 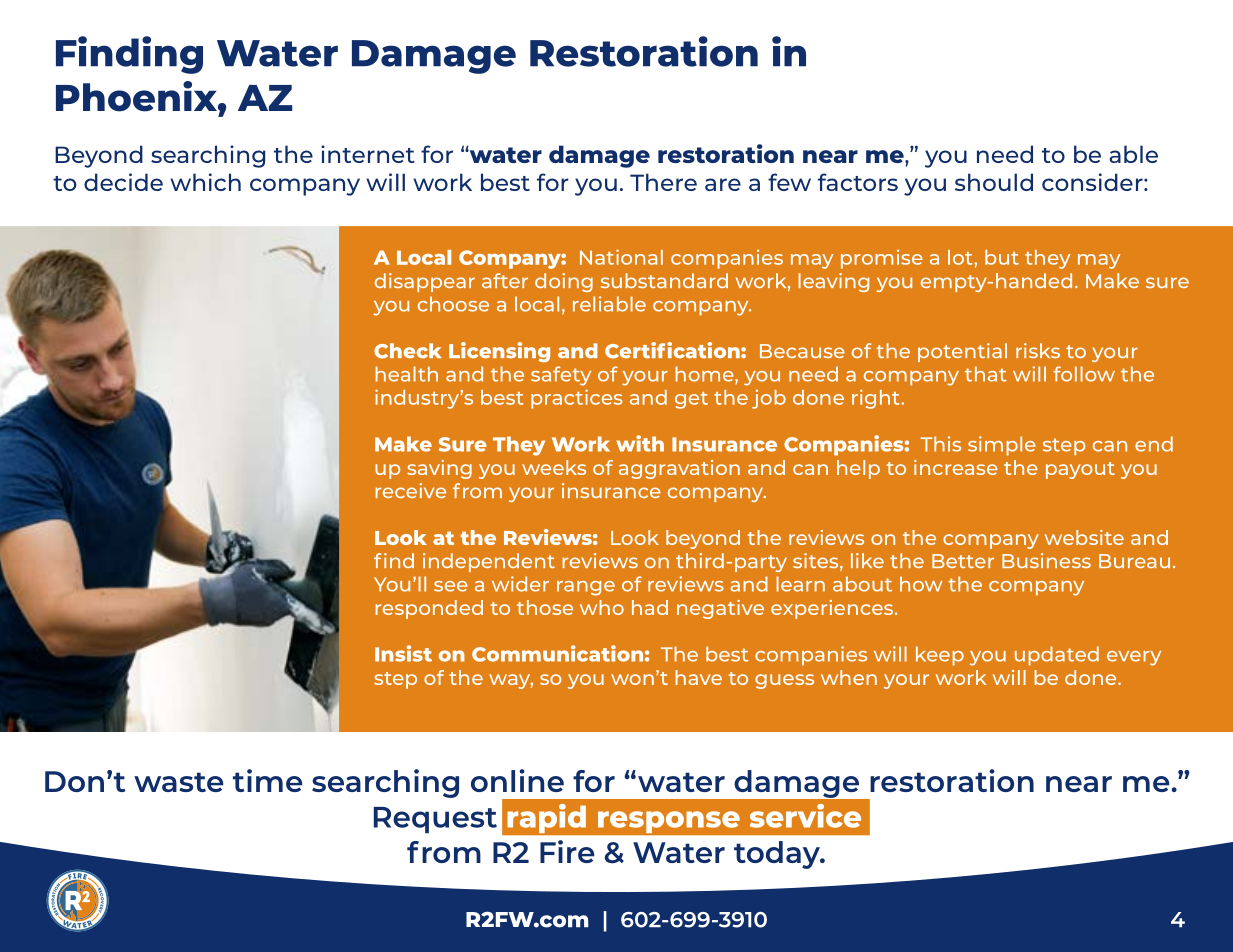 I want to click on safety, so click(x=561, y=376).
